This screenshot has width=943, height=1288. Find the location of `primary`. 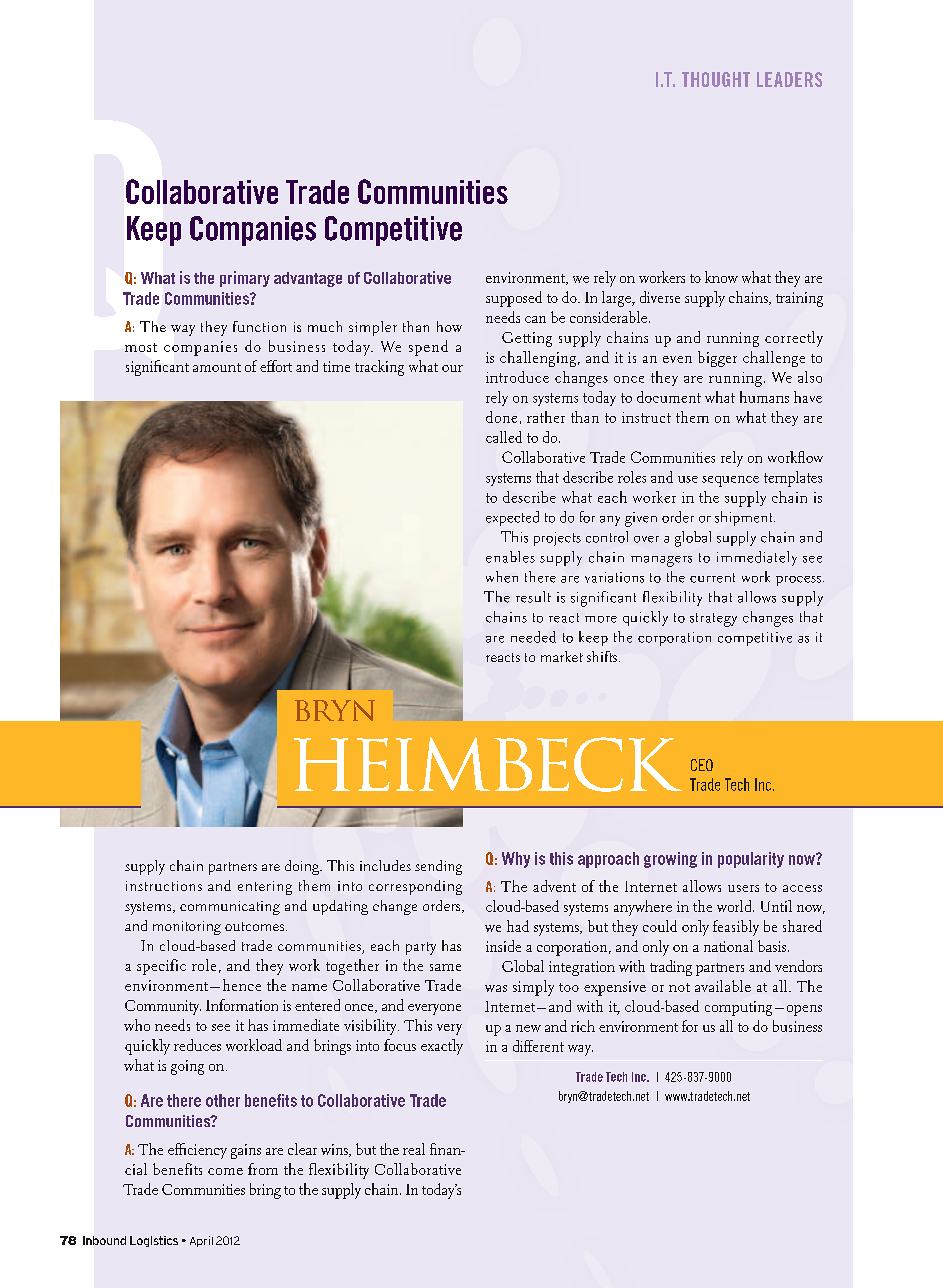

primary is located at coordinates (245, 279).
